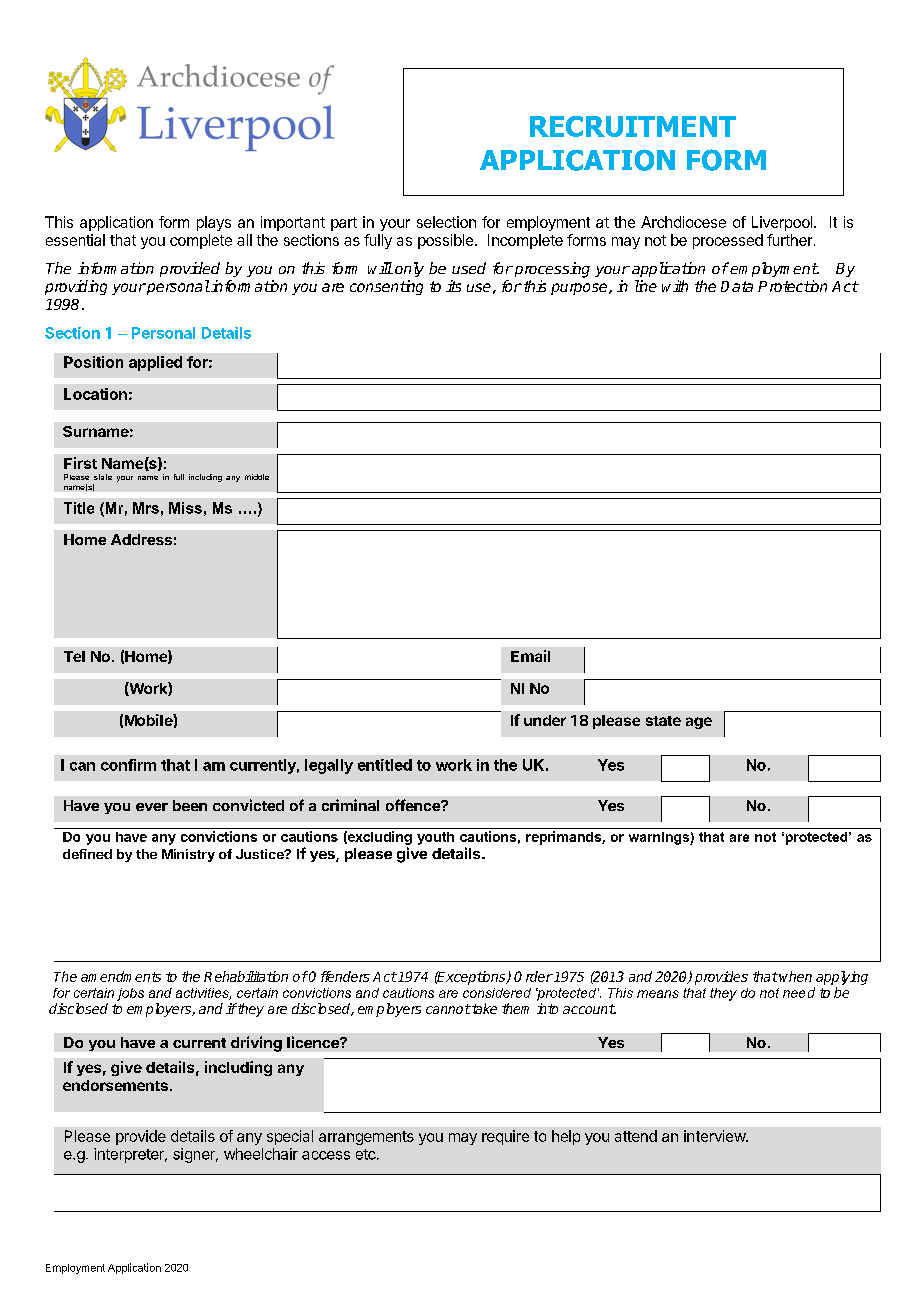 The width and height of the screenshot is (924, 1307). I want to click on selection, so click(446, 222).
